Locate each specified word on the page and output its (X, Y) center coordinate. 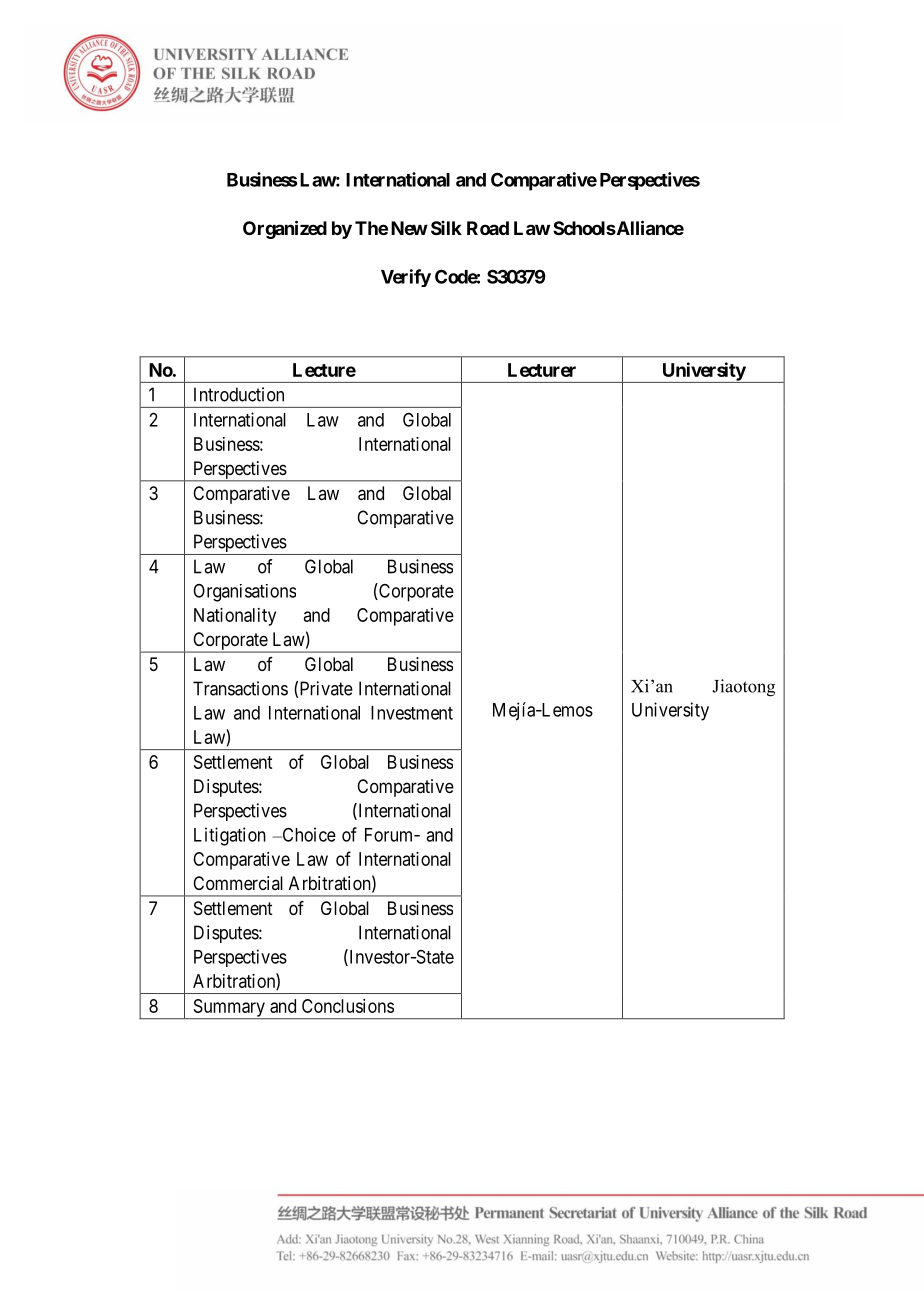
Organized (285, 229)
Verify (406, 278)
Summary (229, 1009)
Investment (412, 713)
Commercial (238, 883)
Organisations (244, 593)
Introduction (239, 394)
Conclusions (348, 1006)
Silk (446, 228)
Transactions (240, 688)
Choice (308, 834)
